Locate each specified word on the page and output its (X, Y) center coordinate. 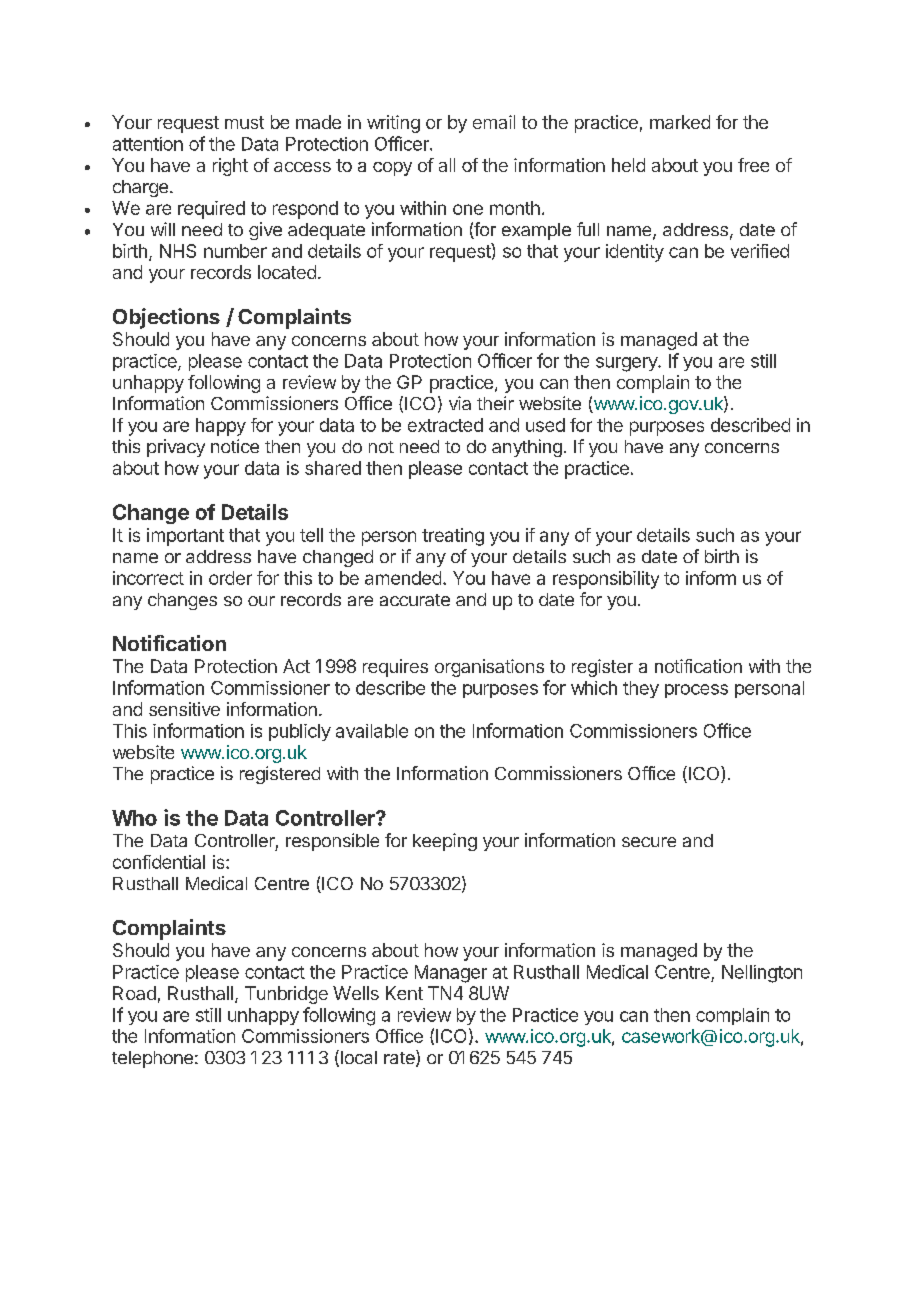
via (460, 403)
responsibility (606, 580)
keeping (445, 842)
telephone (152, 1059)
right (230, 167)
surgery (627, 364)
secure (649, 842)
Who (134, 818)
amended (403, 578)
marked (680, 122)
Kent (404, 993)
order (230, 578)
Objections (166, 318)
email (494, 122)
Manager (451, 974)
